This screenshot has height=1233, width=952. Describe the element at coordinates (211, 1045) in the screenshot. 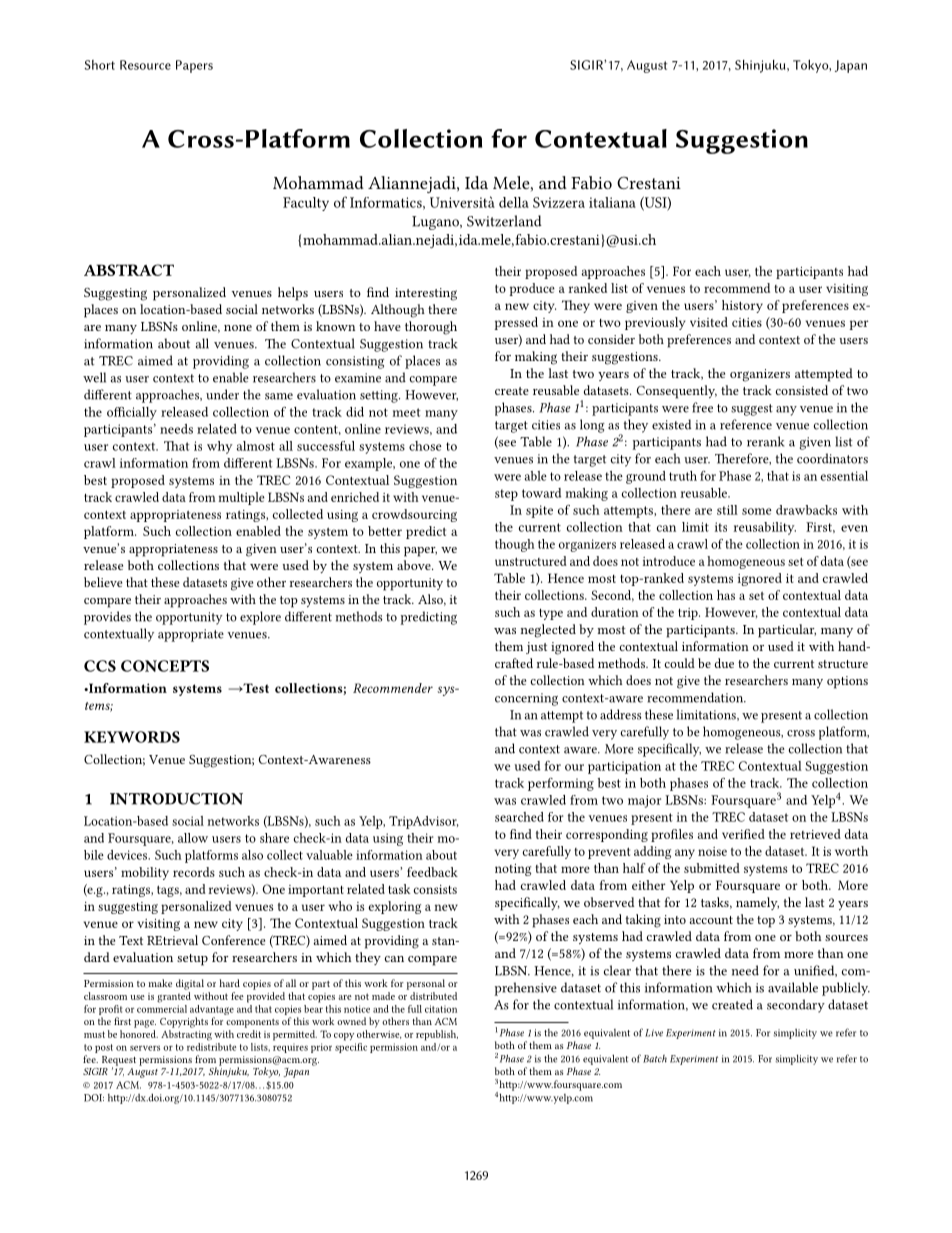

I see `redistribute` at that location.
